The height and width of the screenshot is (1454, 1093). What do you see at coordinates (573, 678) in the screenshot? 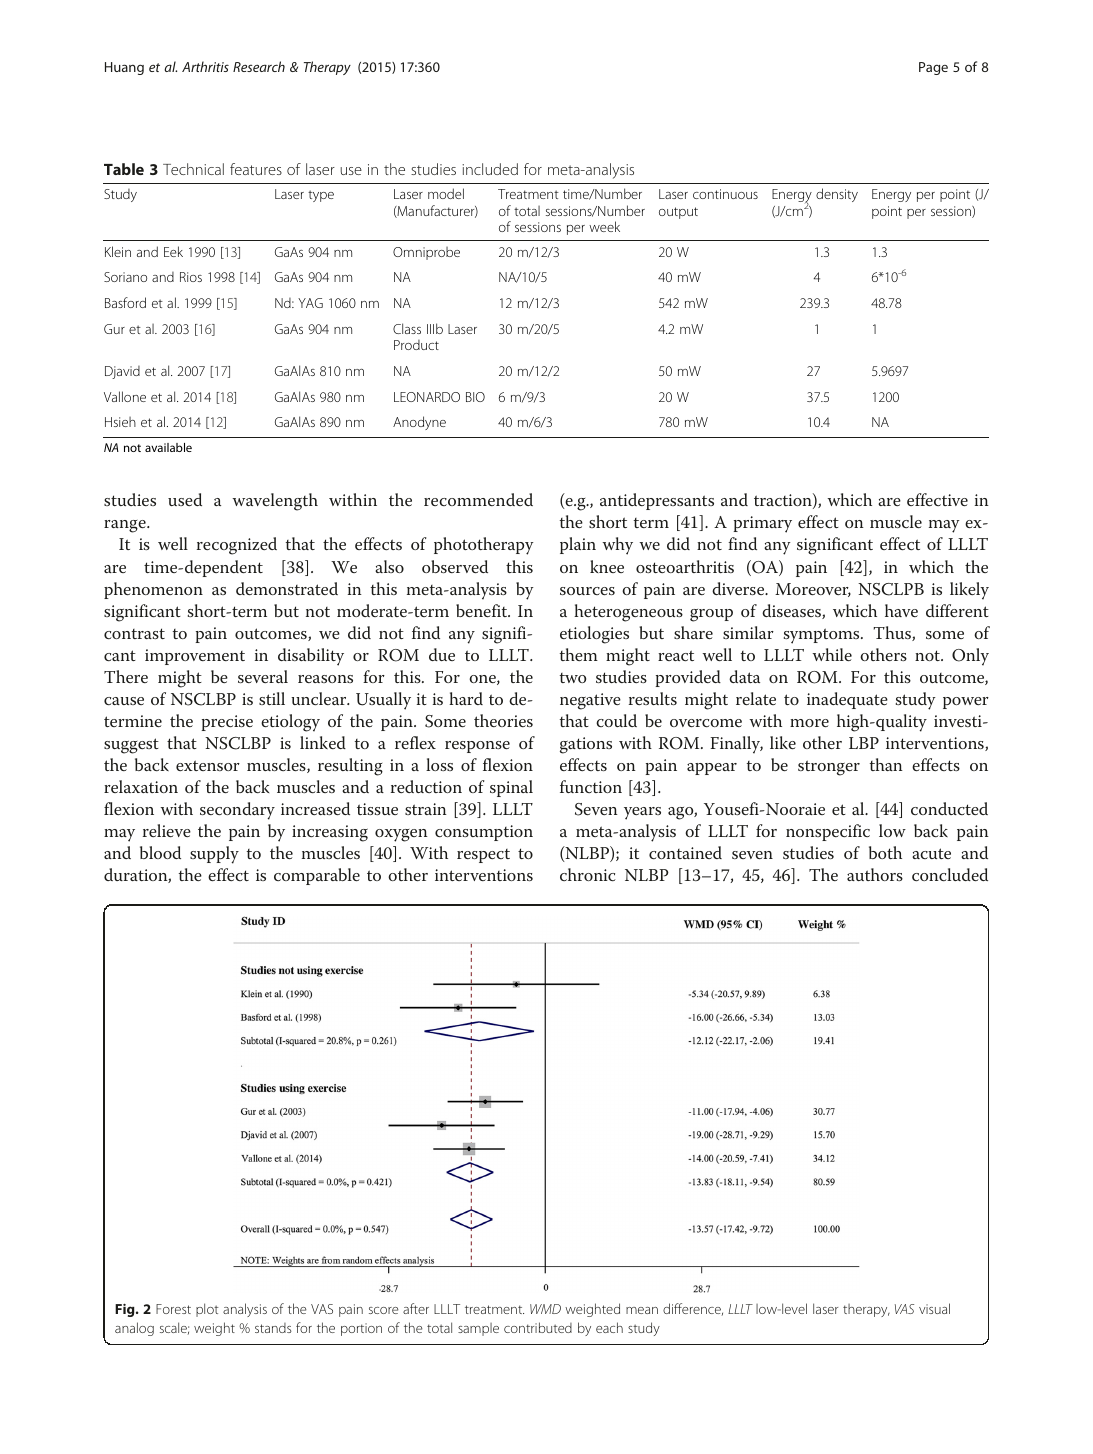
I see `two` at bounding box center [573, 678].
